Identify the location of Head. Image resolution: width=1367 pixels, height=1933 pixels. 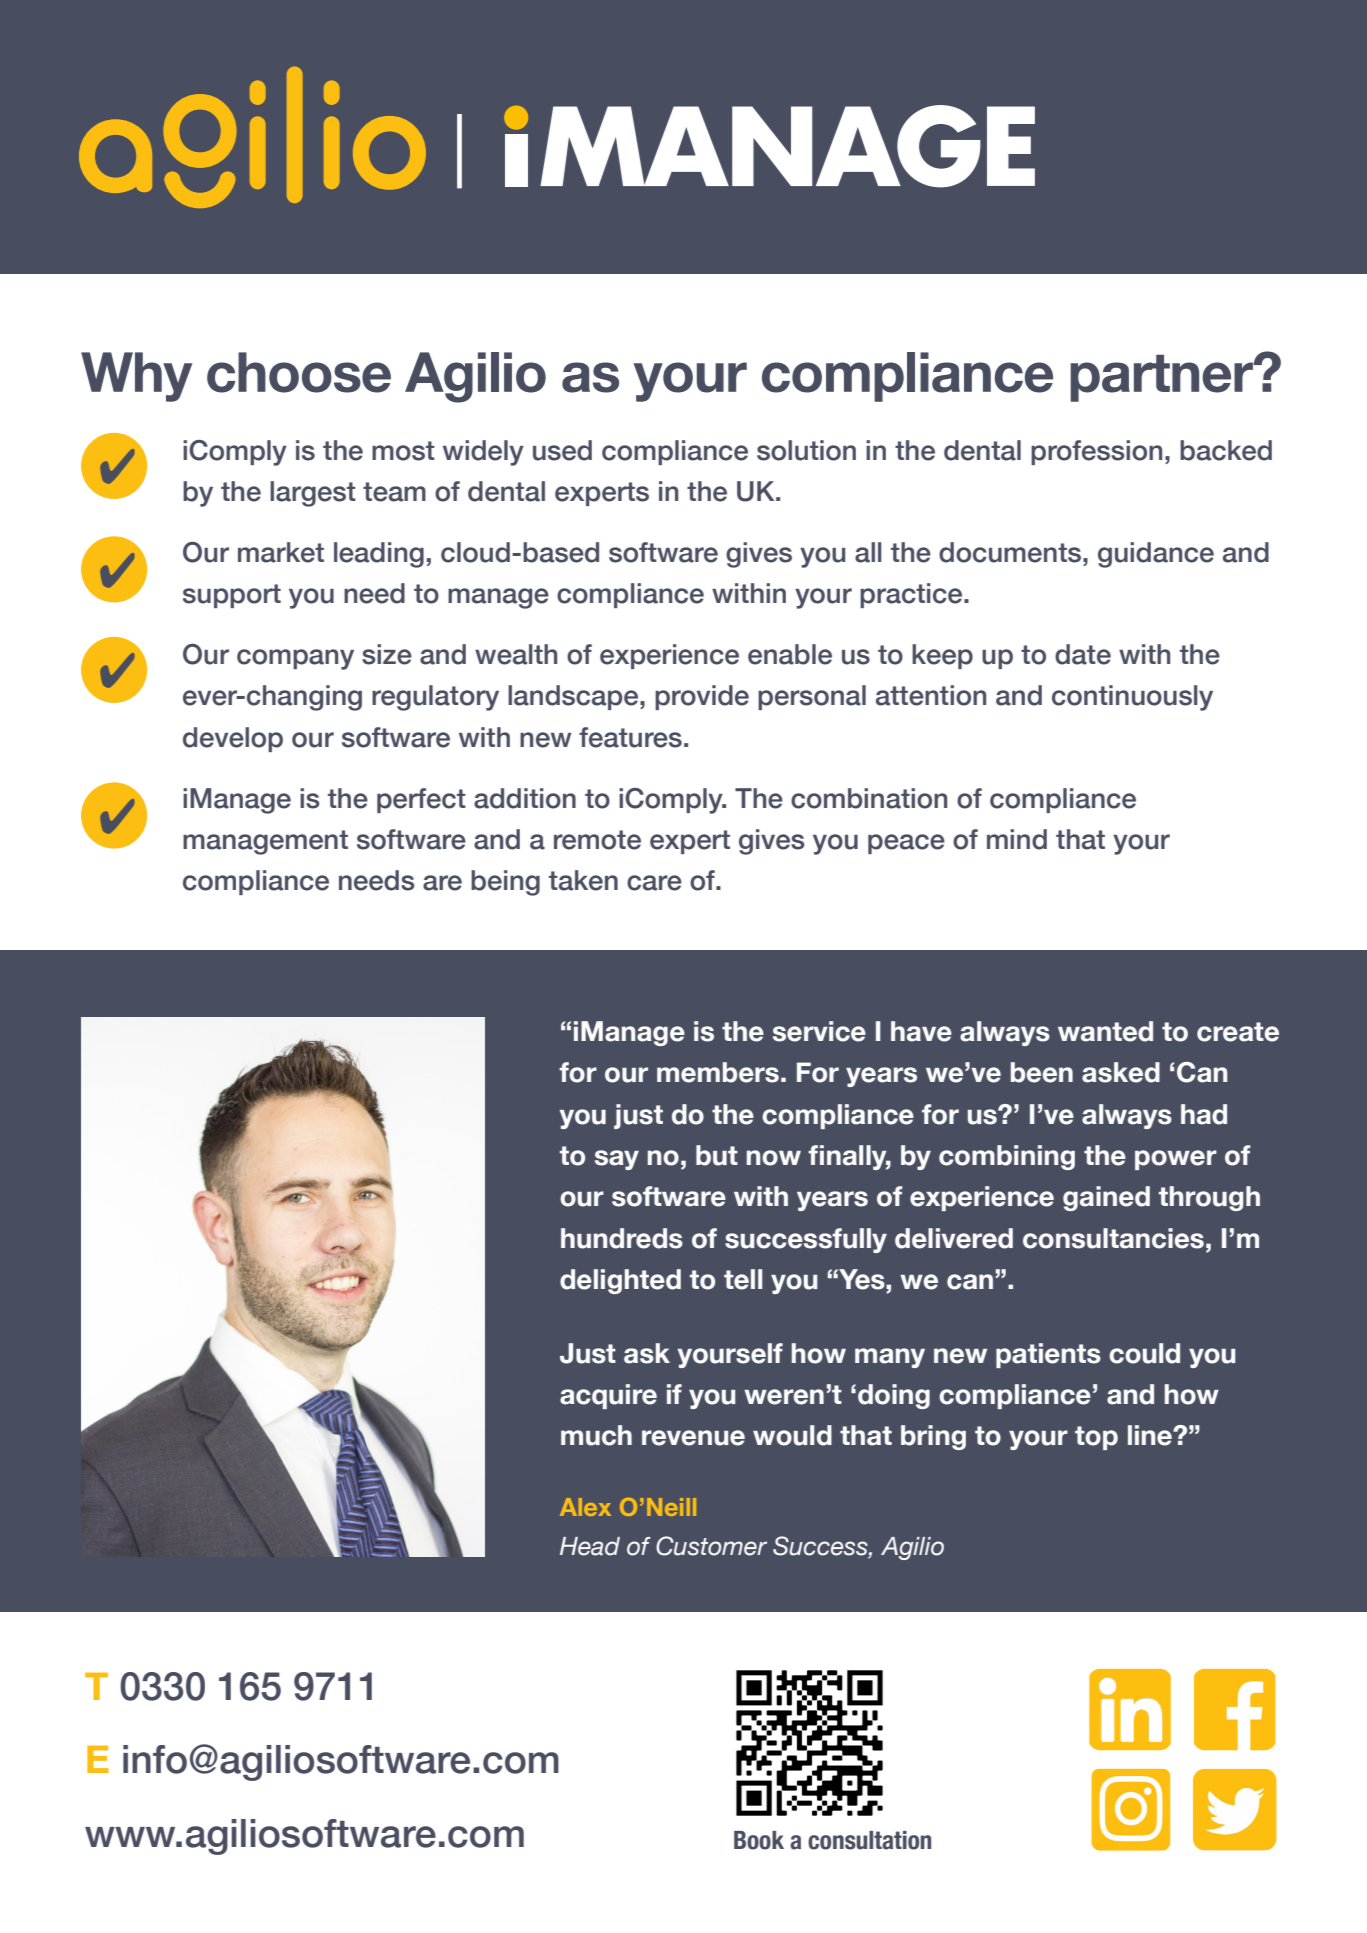
(590, 1546).
